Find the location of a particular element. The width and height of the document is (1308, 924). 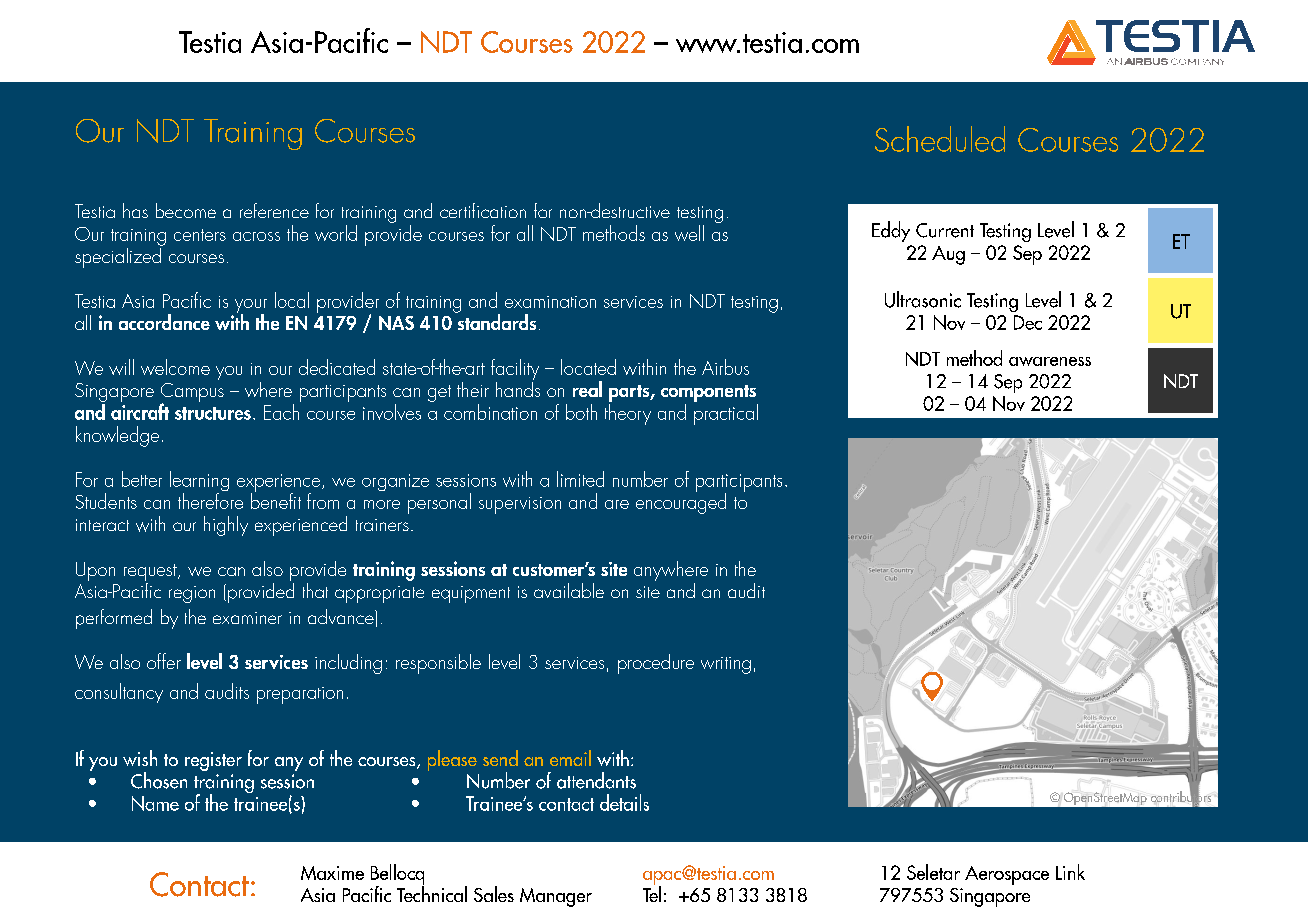

Maxime is located at coordinates (332, 873).
